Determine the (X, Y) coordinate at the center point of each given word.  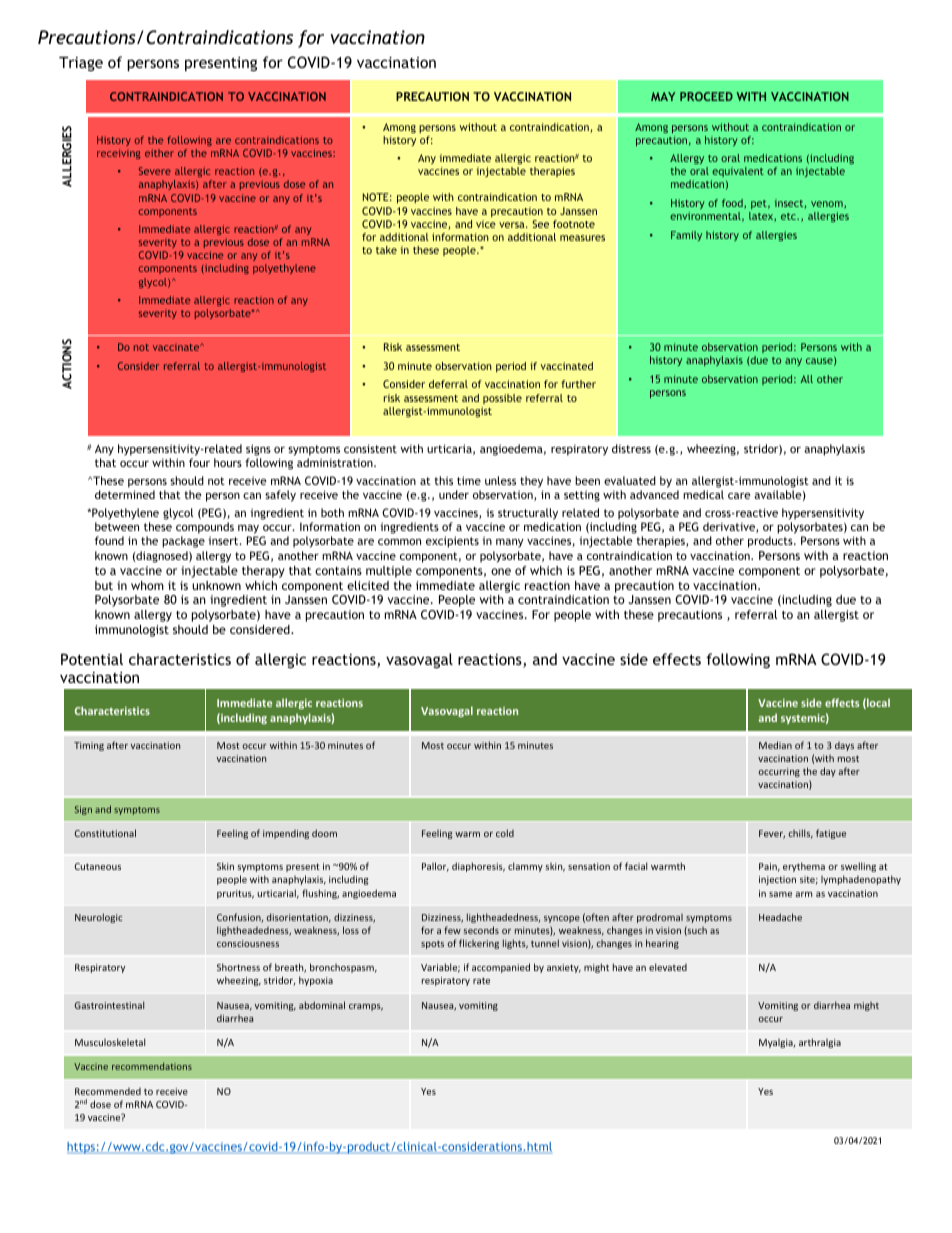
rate (481, 980)
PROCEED (706, 96)
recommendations (152, 1066)
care (739, 496)
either (159, 153)
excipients (452, 542)
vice (486, 224)
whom (147, 585)
